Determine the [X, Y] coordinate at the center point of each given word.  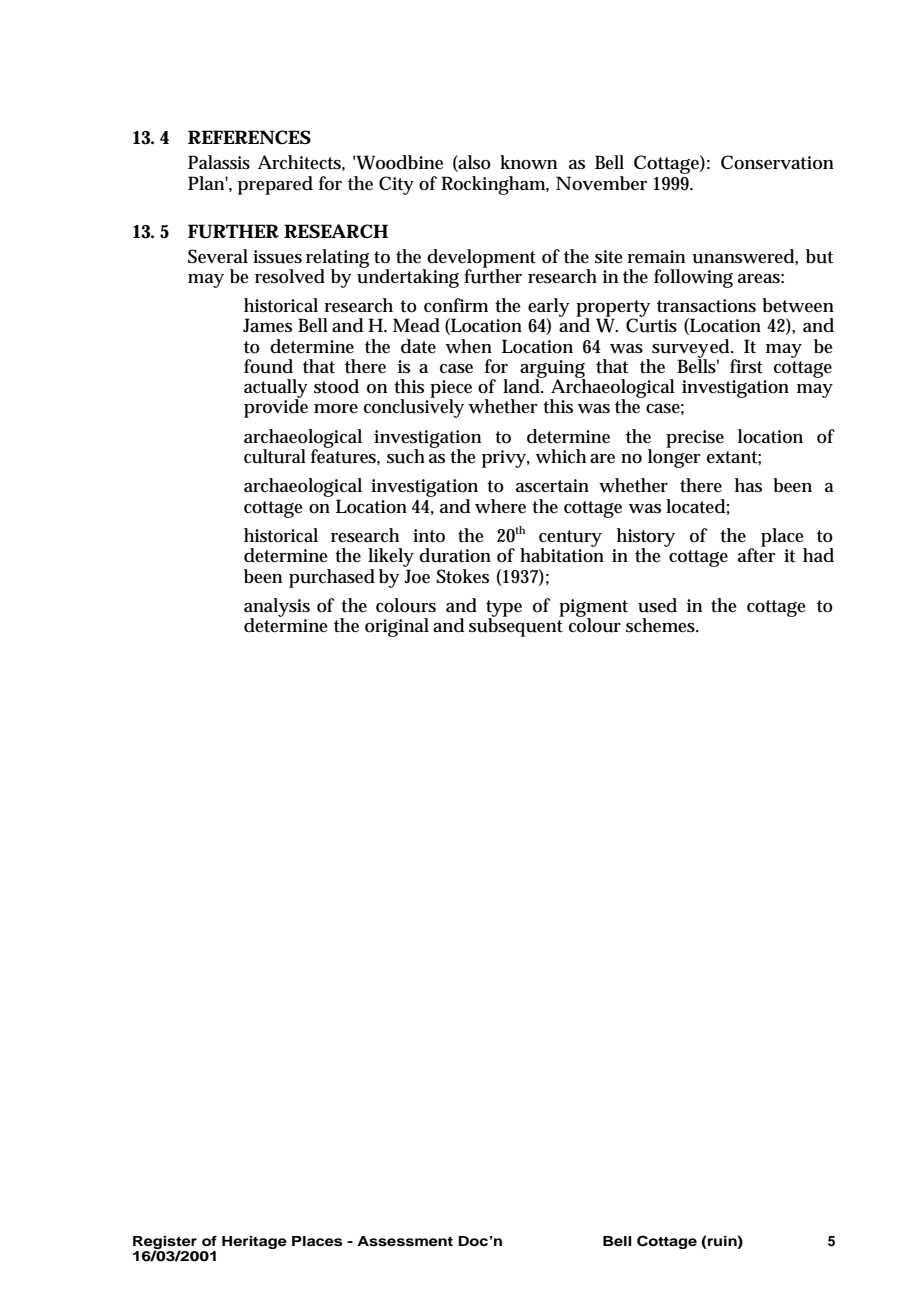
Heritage [254, 1242]
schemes [662, 625]
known [528, 162]
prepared [275, 185]
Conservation [777, 162]
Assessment [405, 1241]
